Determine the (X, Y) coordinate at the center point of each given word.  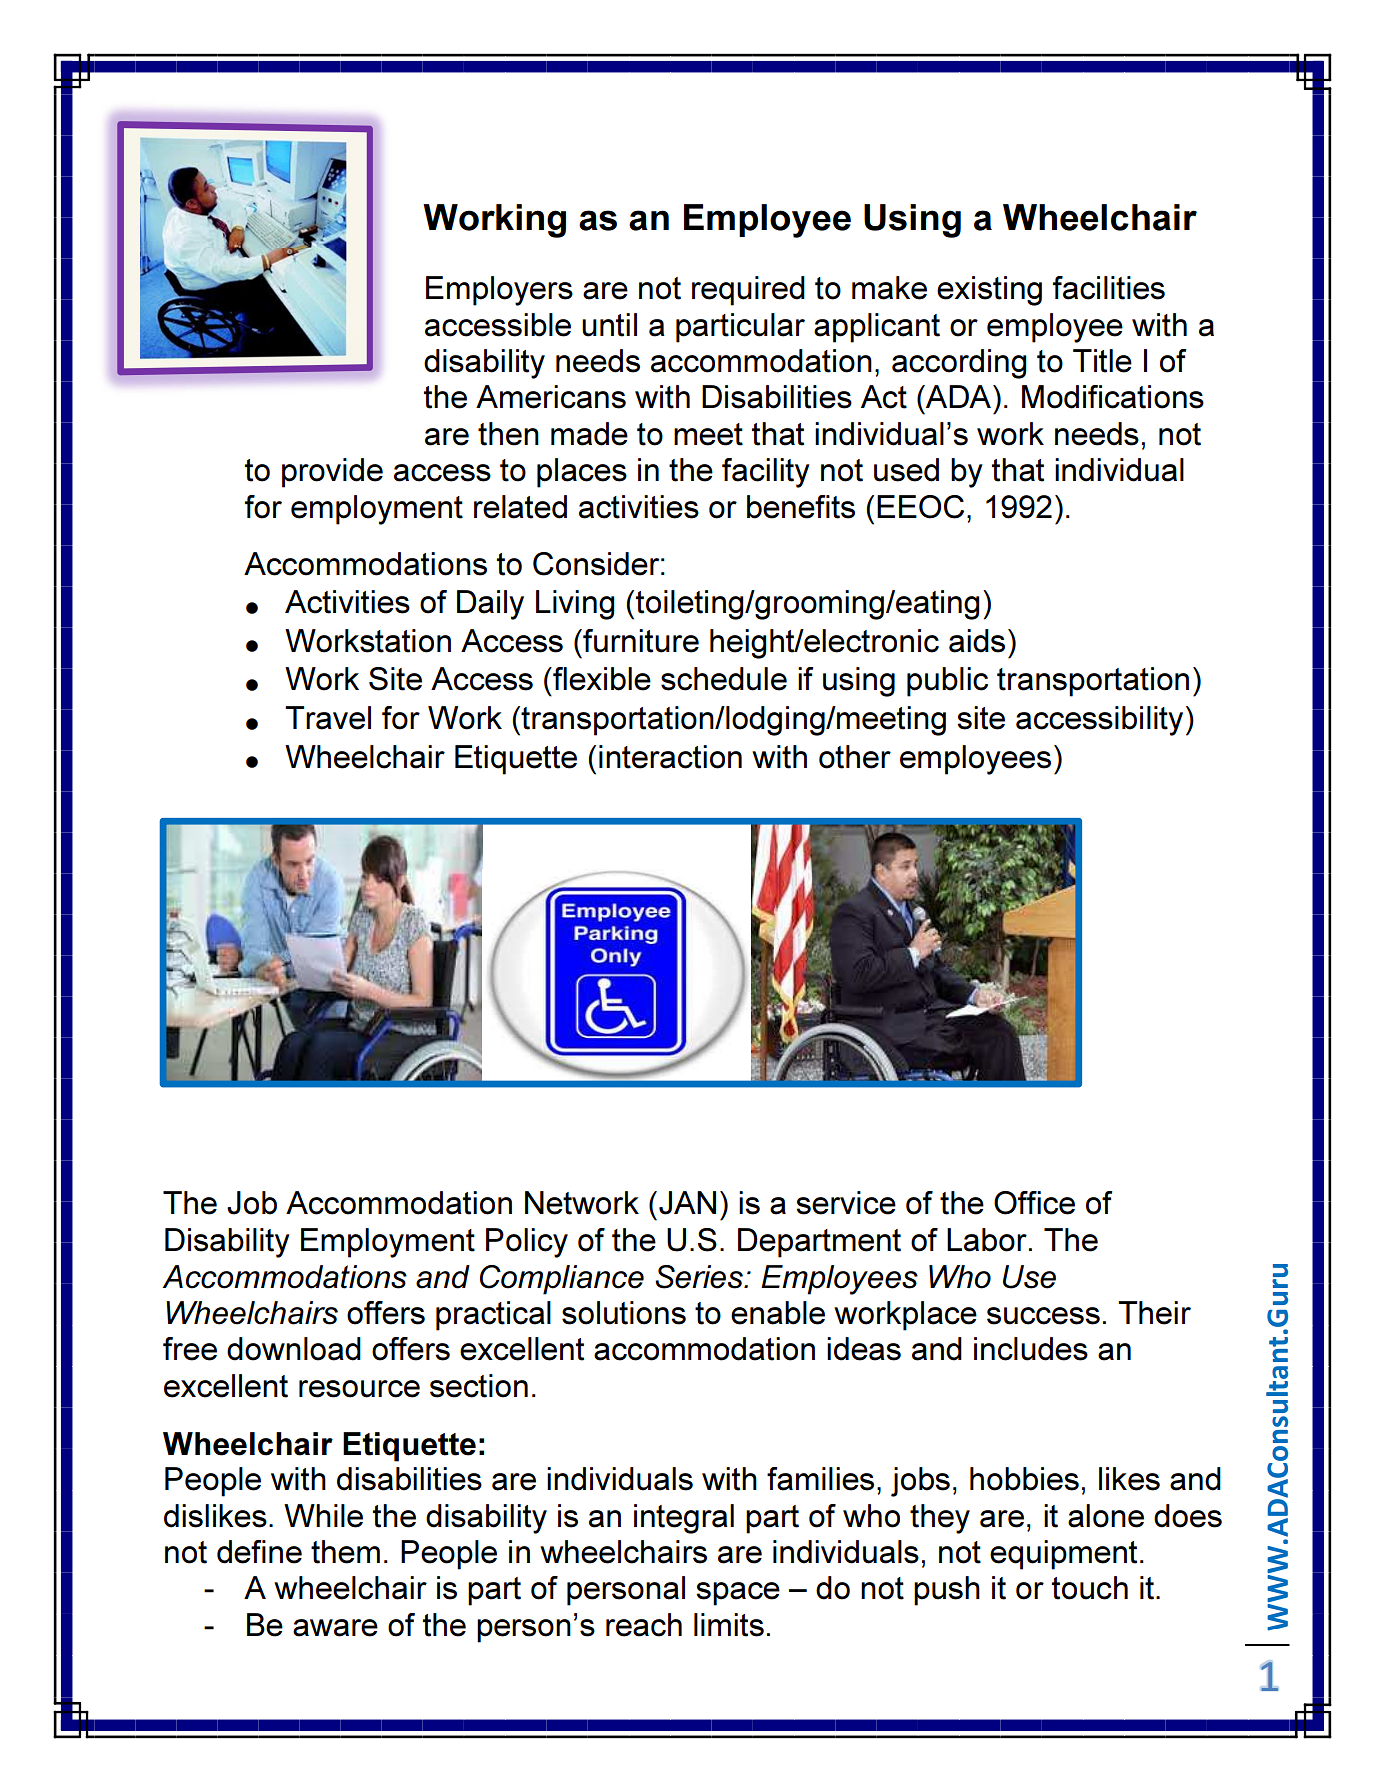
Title (1102, 361)
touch (1090, 1588)
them (345, 1552)
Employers (499, 291)
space (738, 1594)
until (609, 325)
